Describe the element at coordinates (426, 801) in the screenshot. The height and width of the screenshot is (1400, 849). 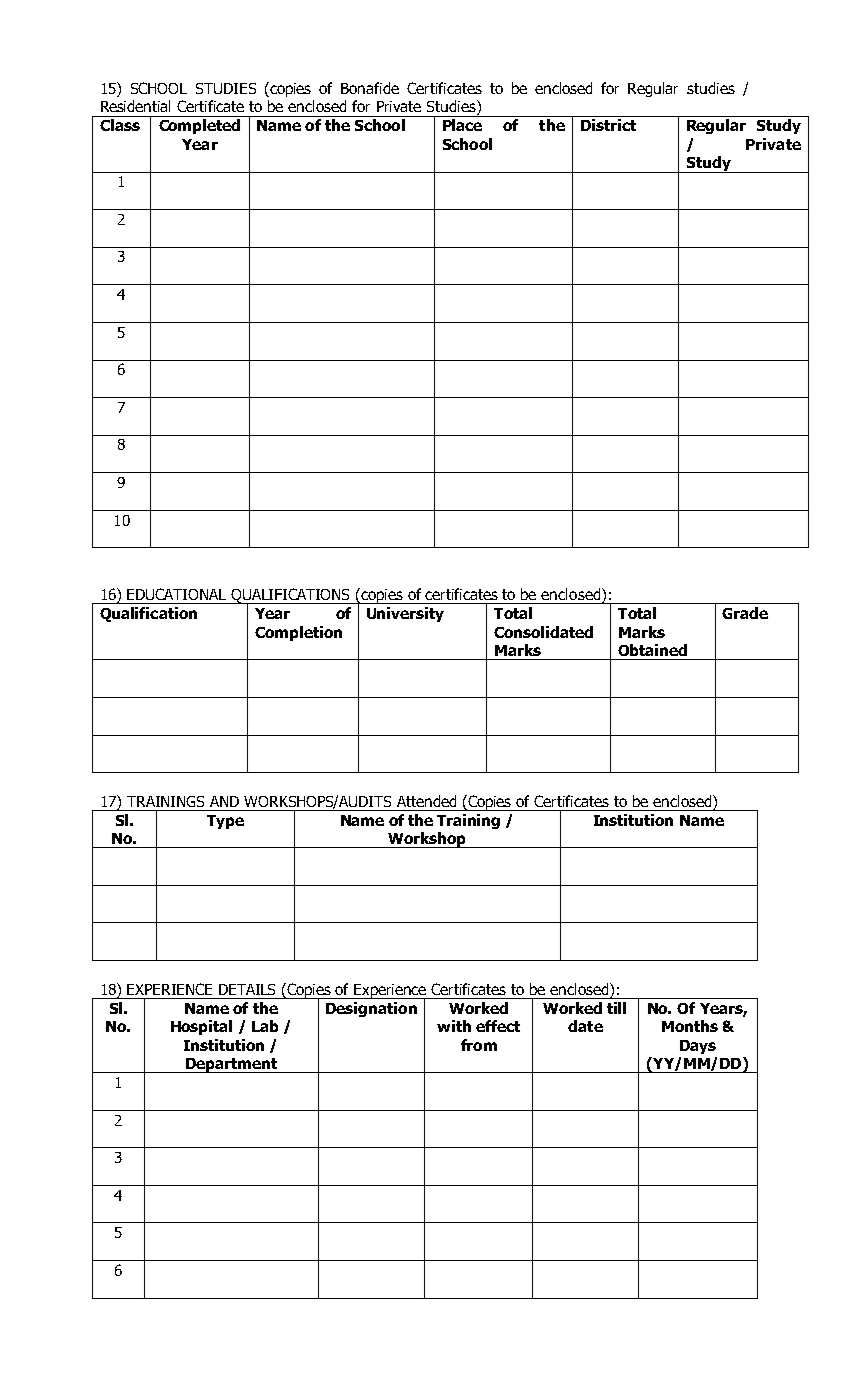
I see `Attended` at that location.
